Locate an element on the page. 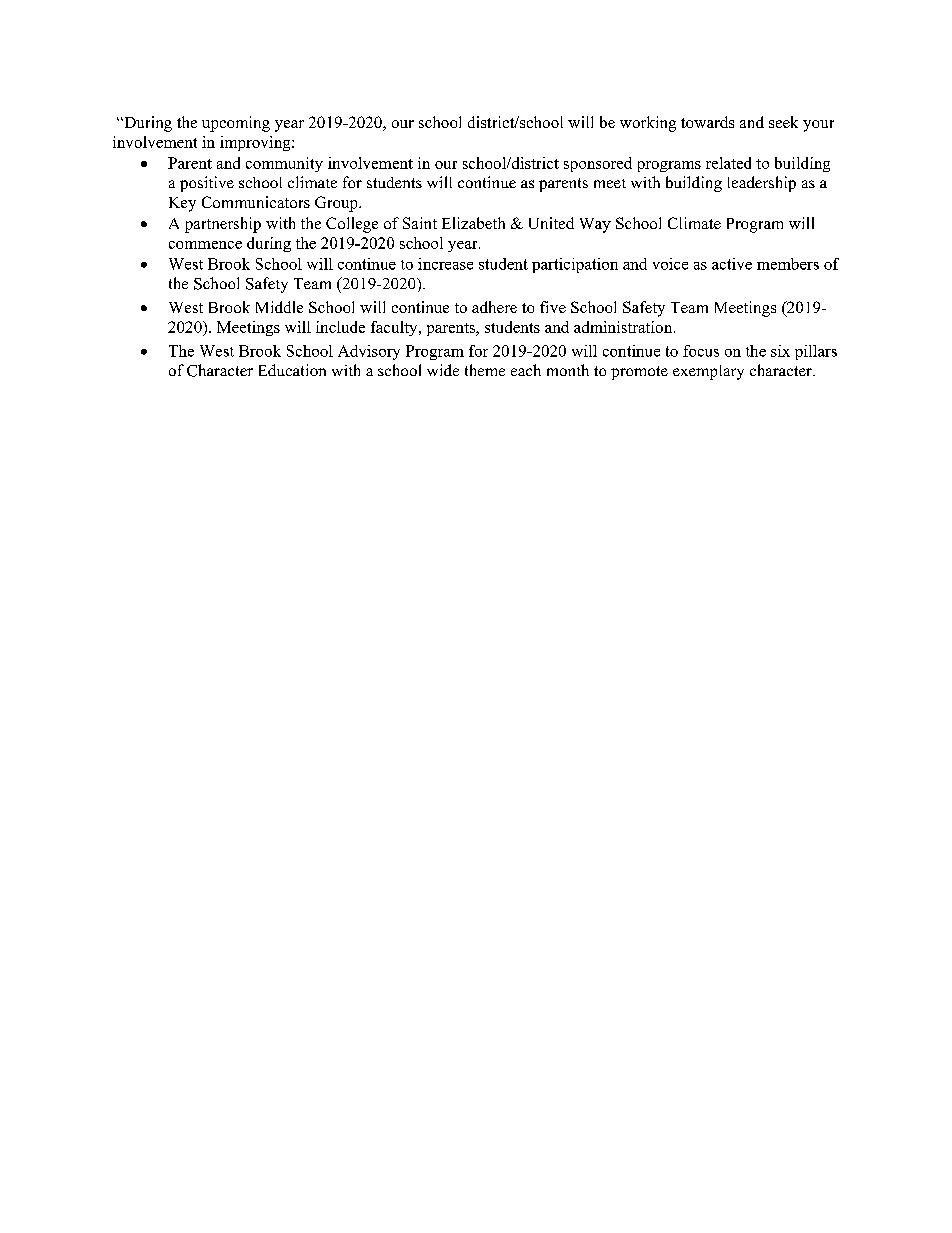 This image has width=952, height=1233. towards is located at coordinates (707, 122).
